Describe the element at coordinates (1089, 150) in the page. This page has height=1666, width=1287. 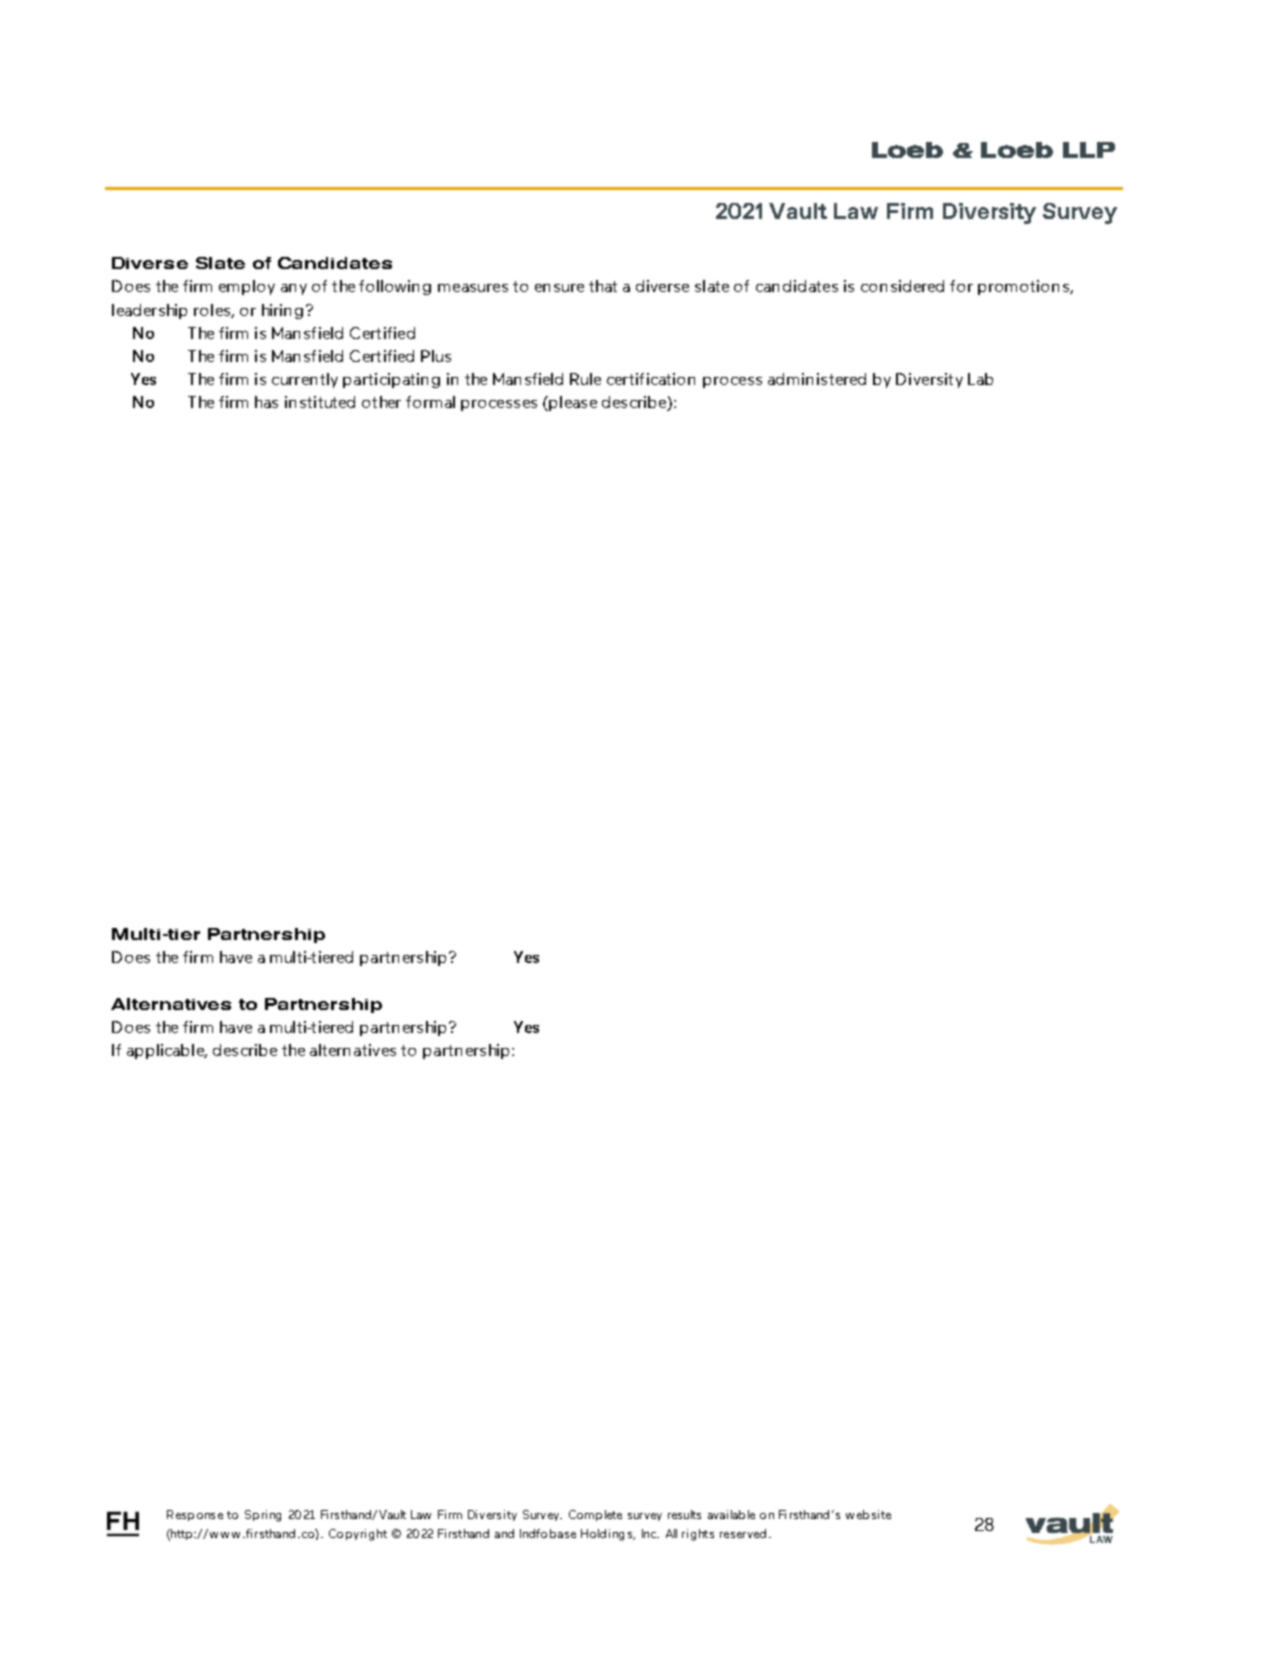
I see `LLP` at that location.
